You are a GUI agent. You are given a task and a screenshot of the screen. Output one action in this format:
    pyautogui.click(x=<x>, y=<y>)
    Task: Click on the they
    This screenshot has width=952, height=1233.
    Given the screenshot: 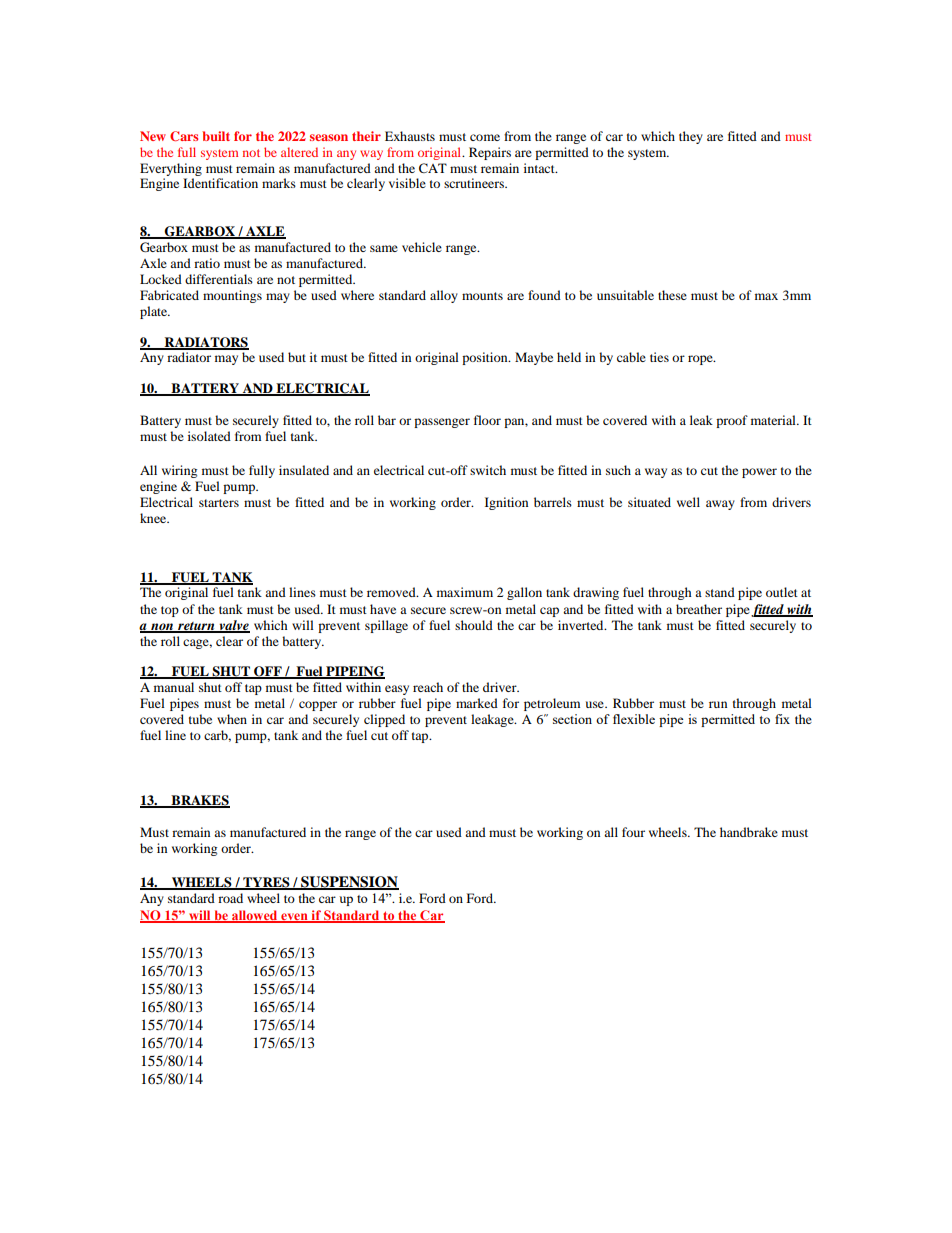 What is the action you would take?
    pyautogui.click(x=691, y=137)
